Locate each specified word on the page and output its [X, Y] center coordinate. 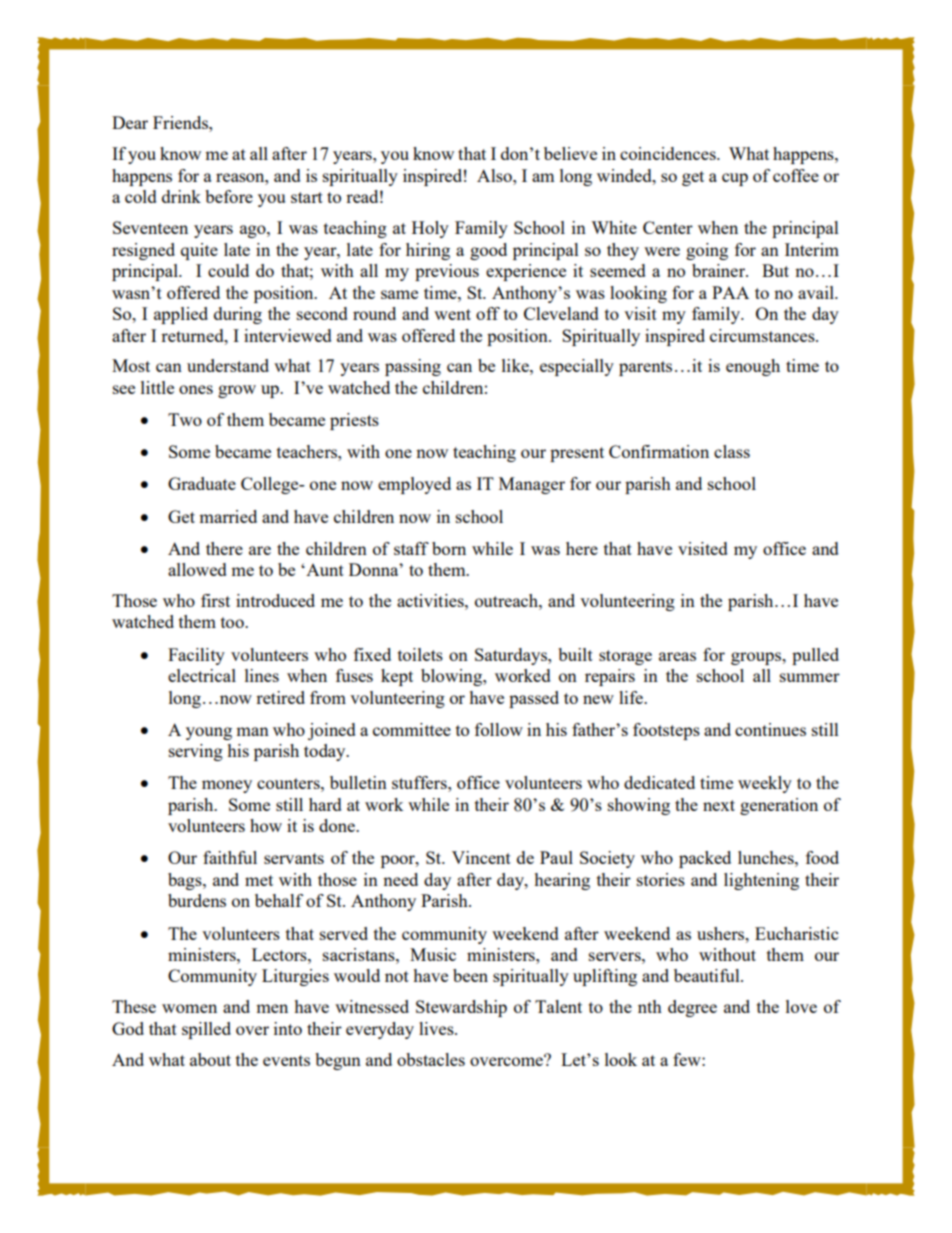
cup [735, 179]
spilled [206, 1030]
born [449, 548]
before [229, 196]
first [215, 600]
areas [677, 656]
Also [495, 175]
